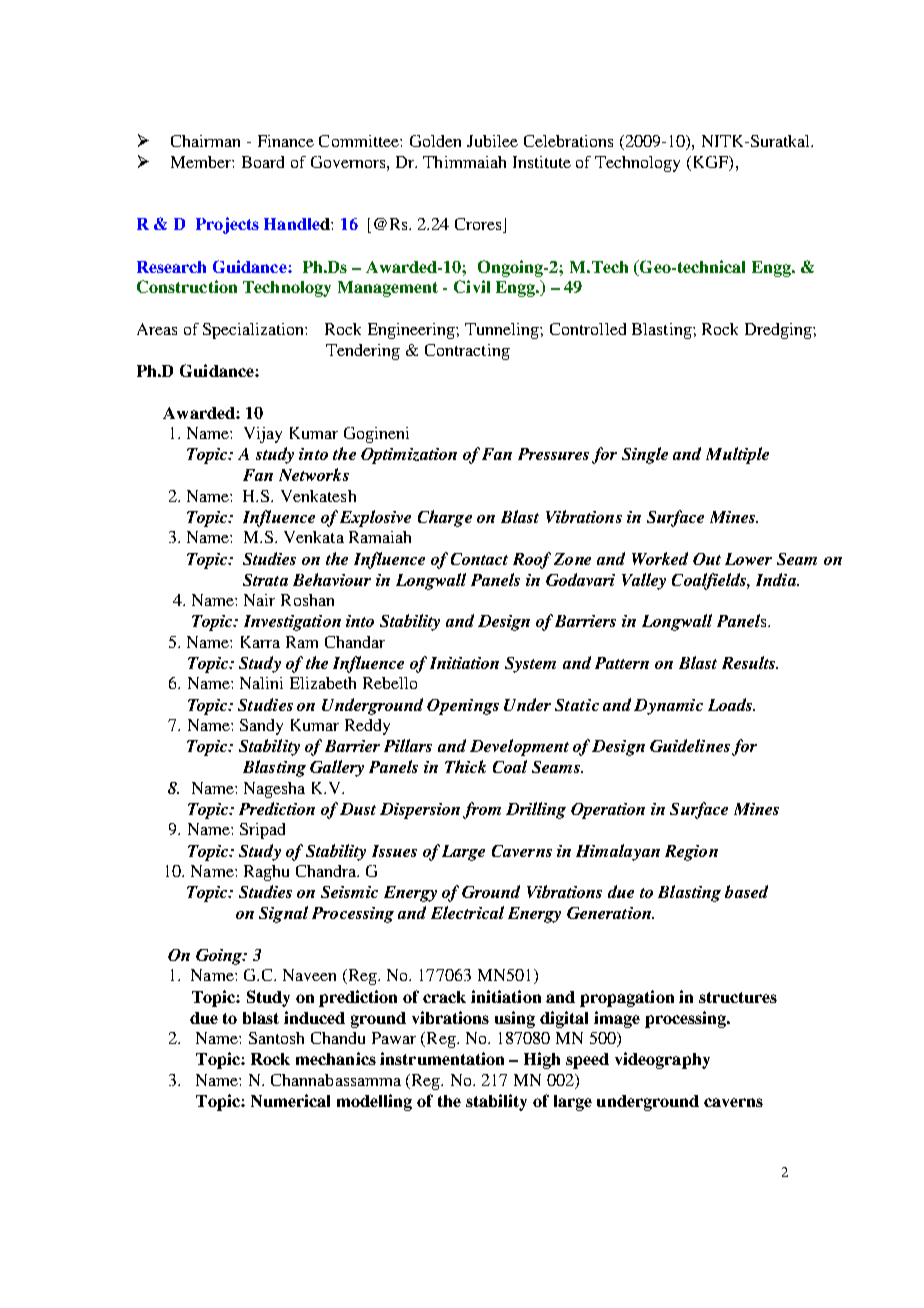  What do you see at coordinates (479, 559) in the page?
I see `Contact` at bounding box center [479, 559].
